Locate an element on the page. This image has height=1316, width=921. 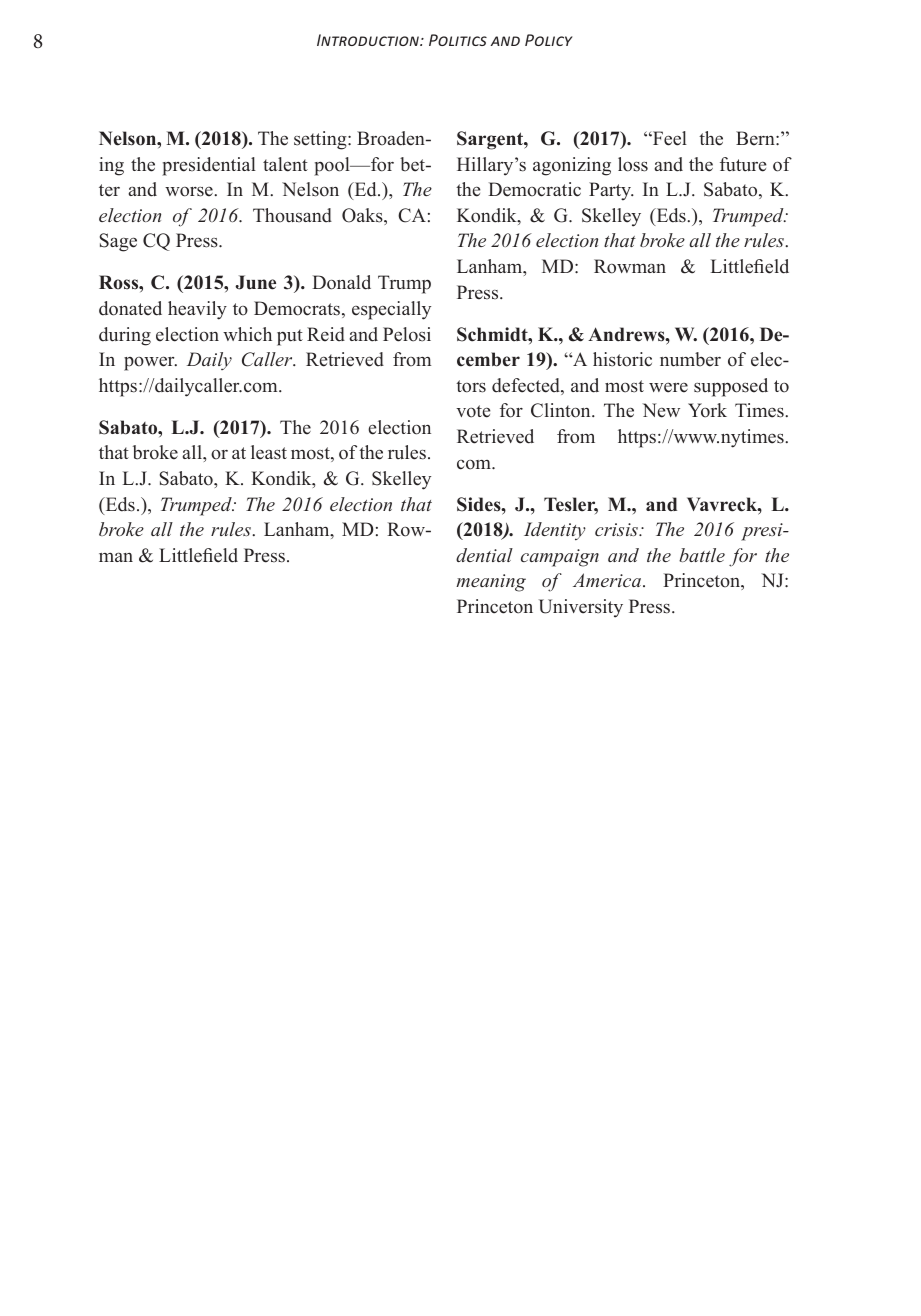
Democratic is located at coordinates (534, 189).
